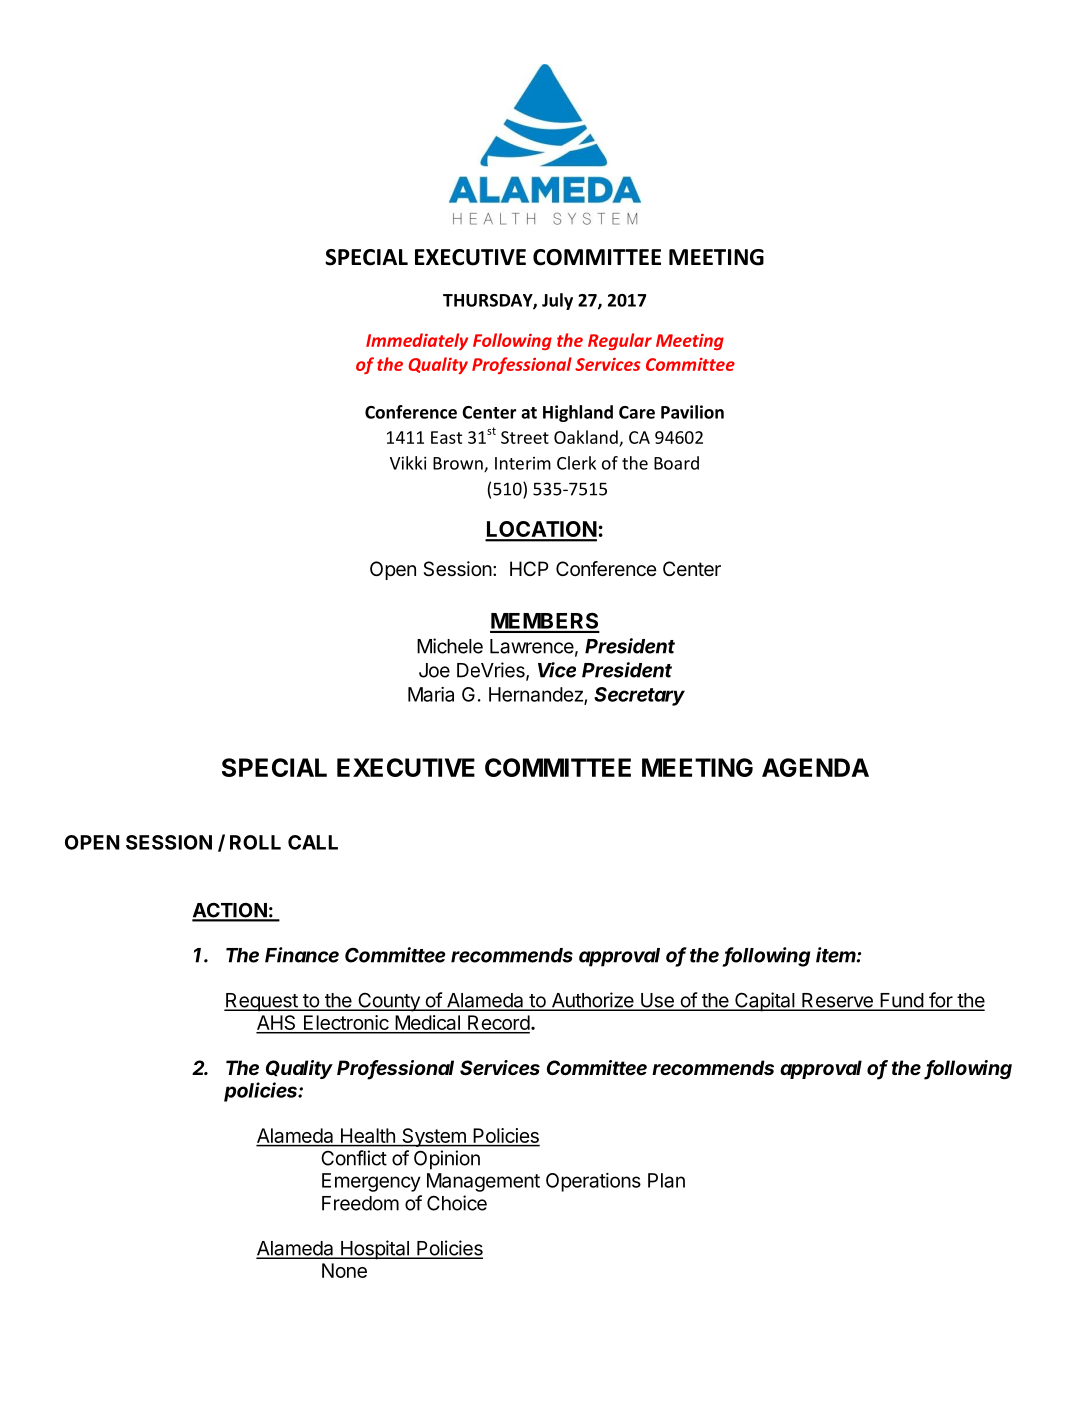 The image size is (1090, 1411). Describe the element at coordinates (837, 1001) in the image. I see `Reserve` at that location.
